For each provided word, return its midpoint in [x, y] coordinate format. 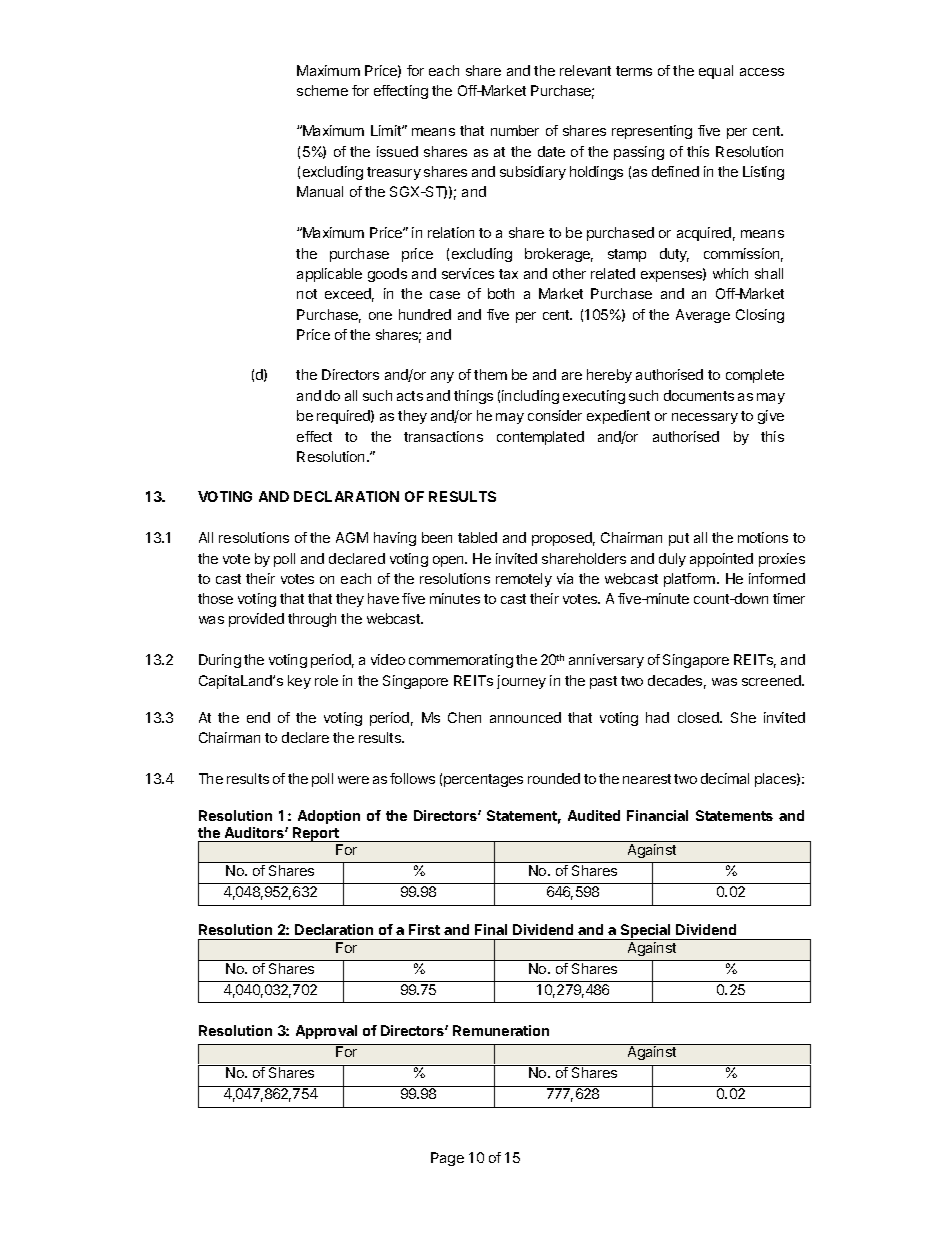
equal [716, 72]
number [515, 130]
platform [691, 580]
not [307, 294]
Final [491, 929]
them [490, 374]
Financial [657, 815]
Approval [326, 1032]
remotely [524, 580]
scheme [322, 90]
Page [447, 1159]
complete [755, 376]
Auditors [255, 832]
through [312, 620]
